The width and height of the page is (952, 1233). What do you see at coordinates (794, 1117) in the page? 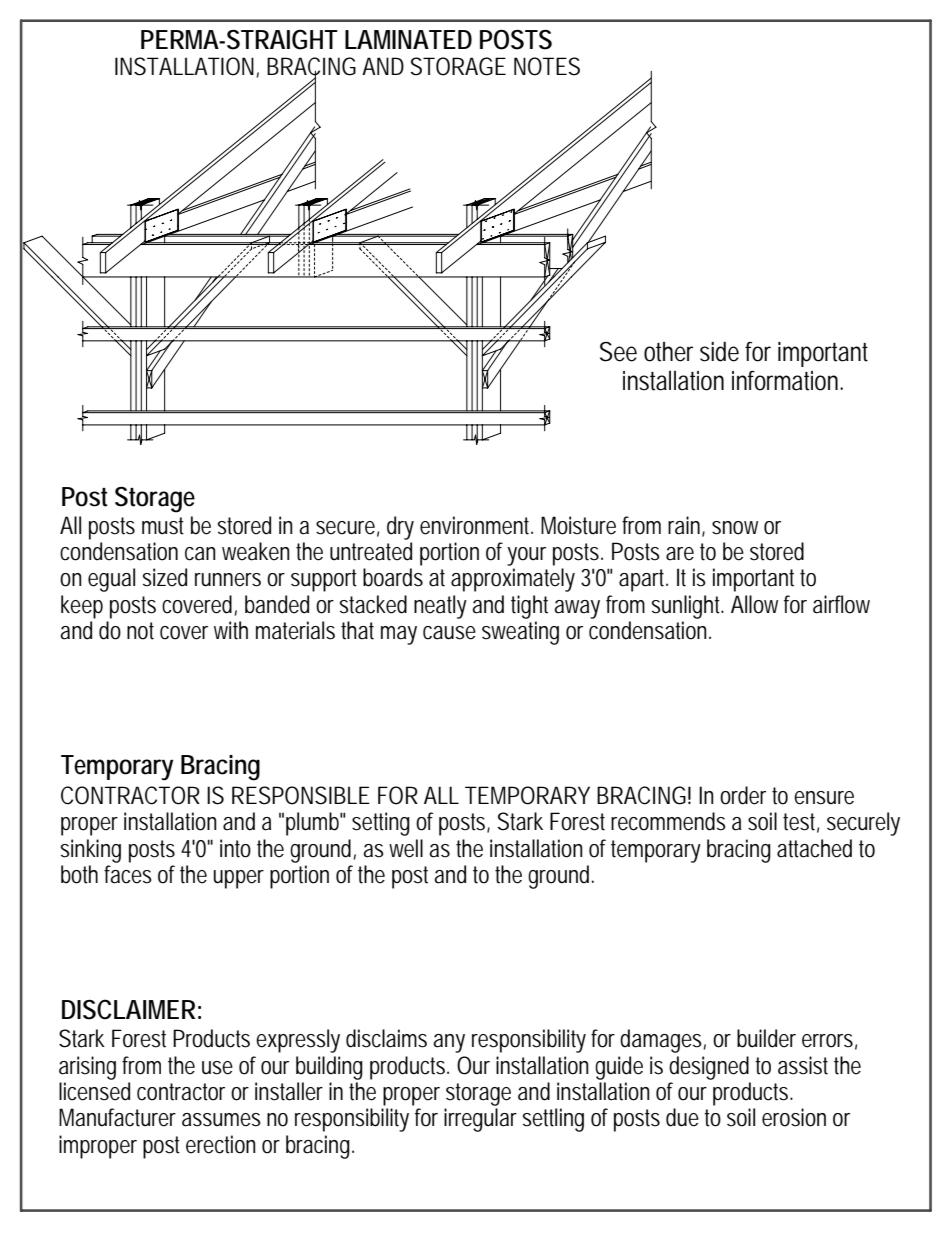
I see `erosion` at bounding box center [794, 1117].
